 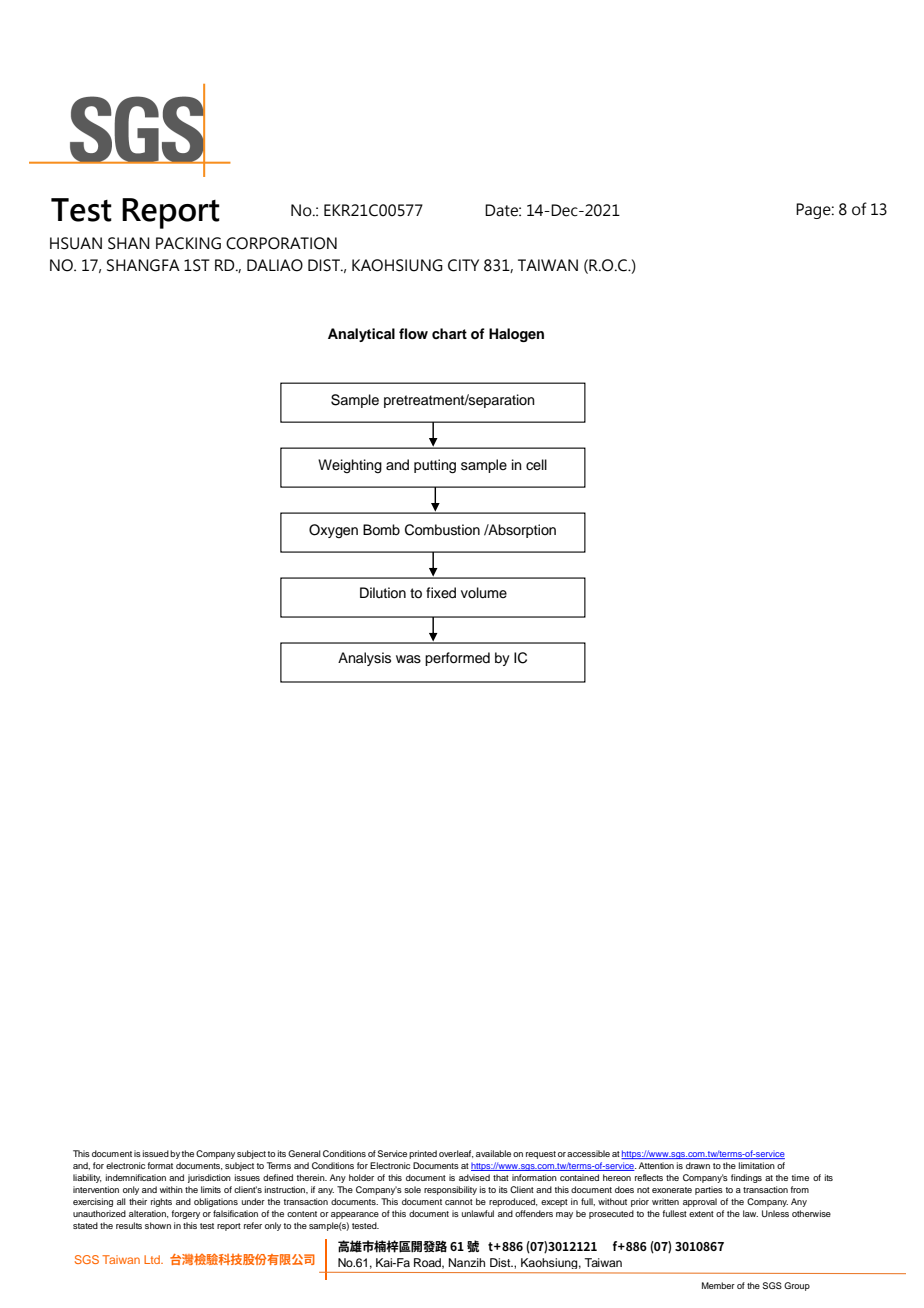 I want to click on printed, so click(x=423, y=1154).
